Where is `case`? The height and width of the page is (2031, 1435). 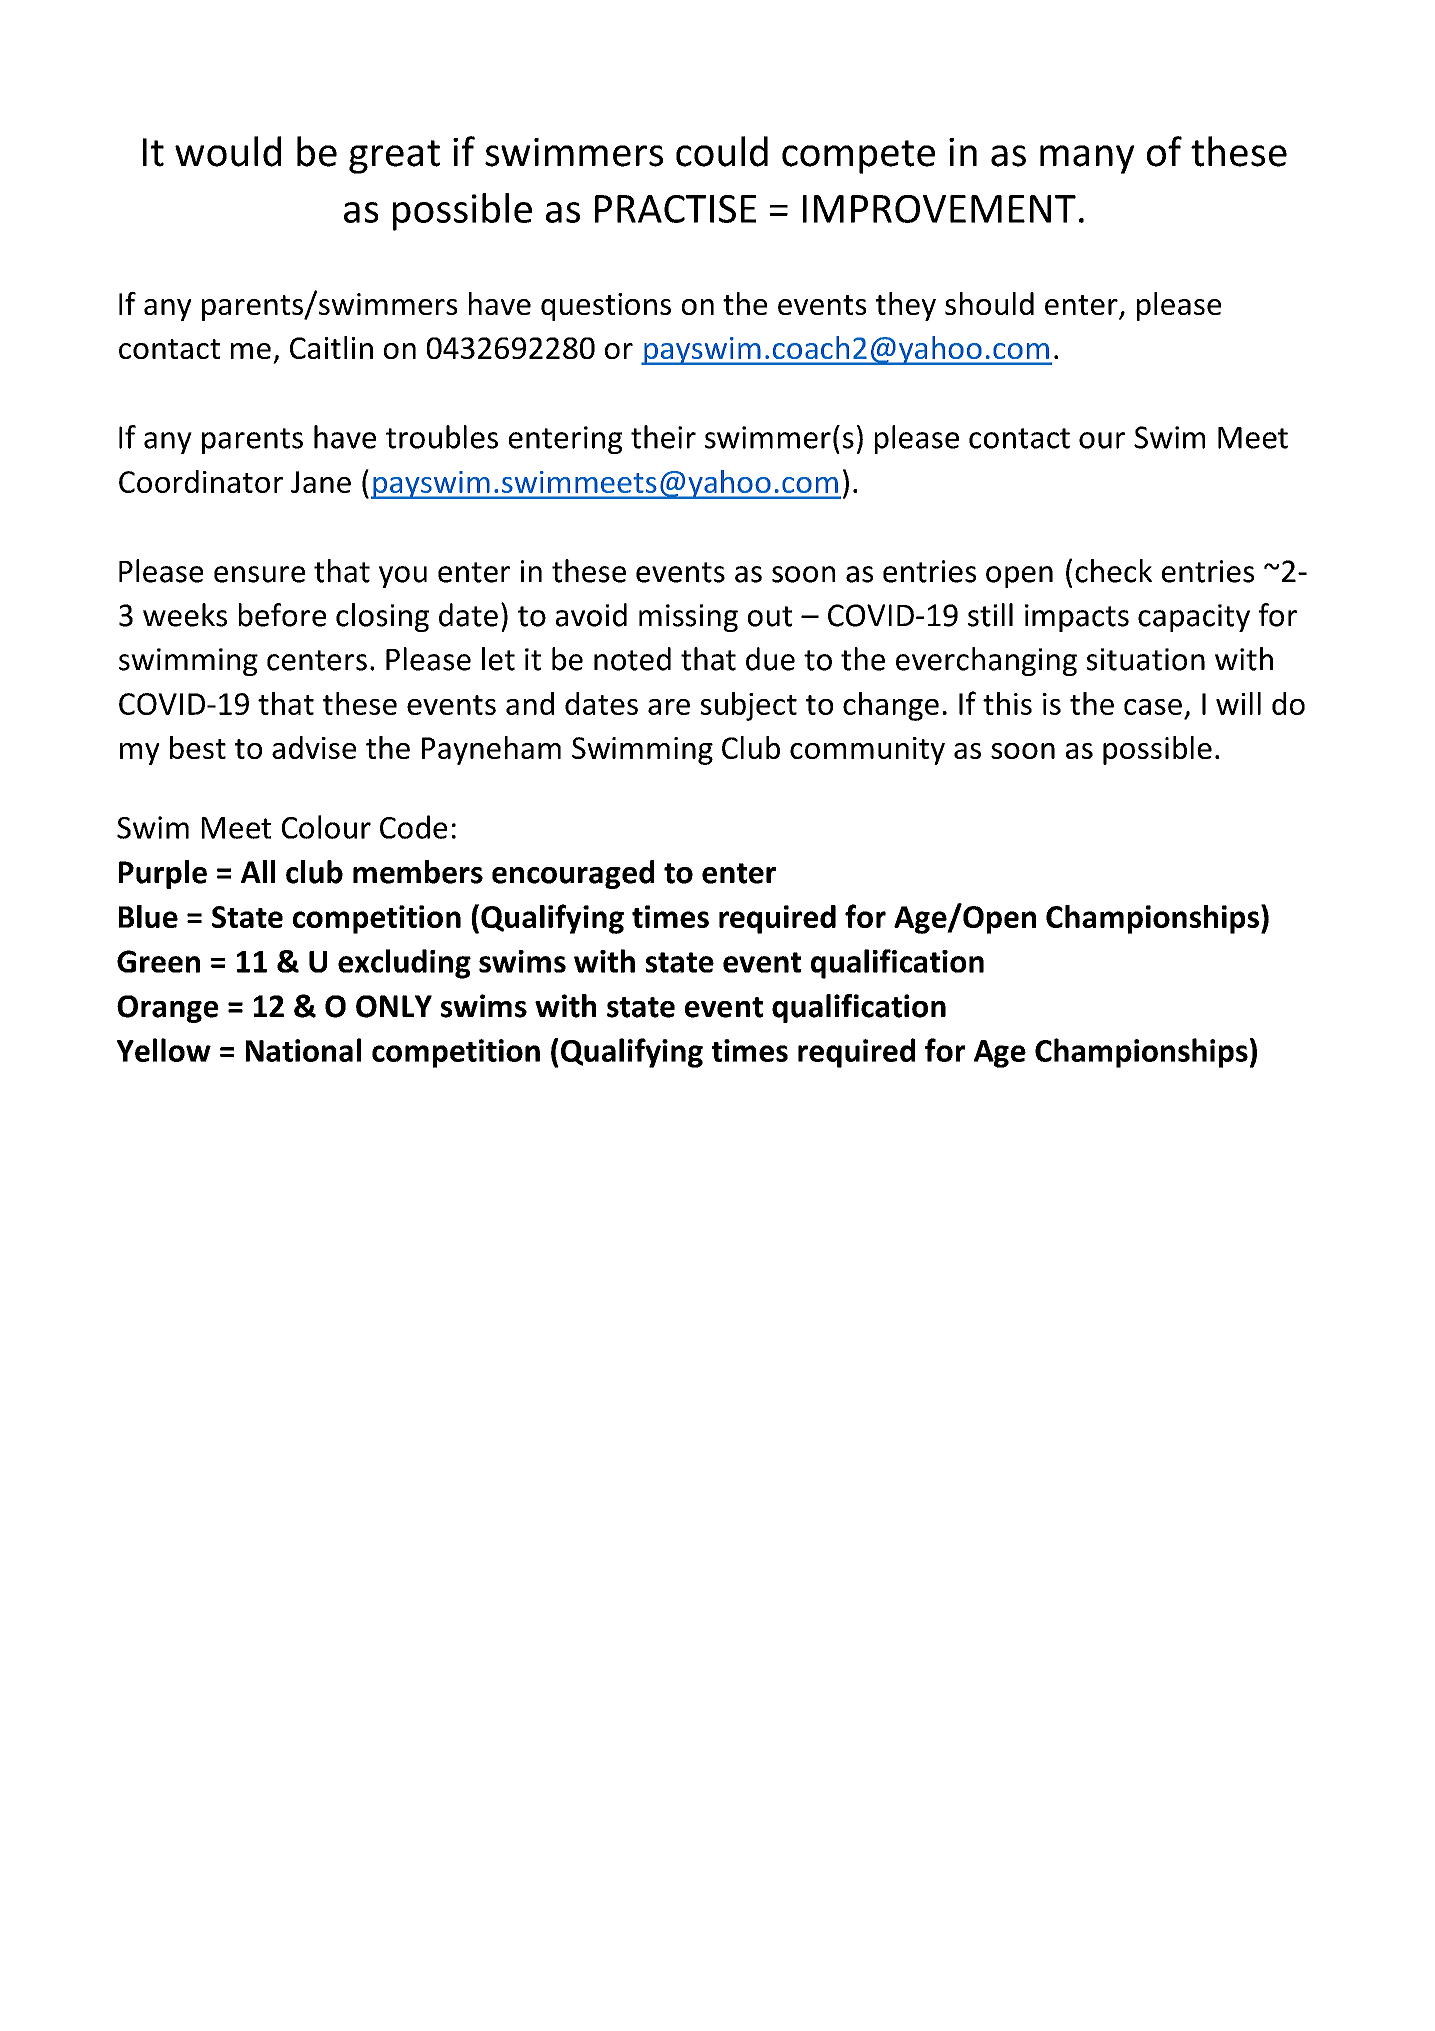 case is located at coordinates (1153, 707).
